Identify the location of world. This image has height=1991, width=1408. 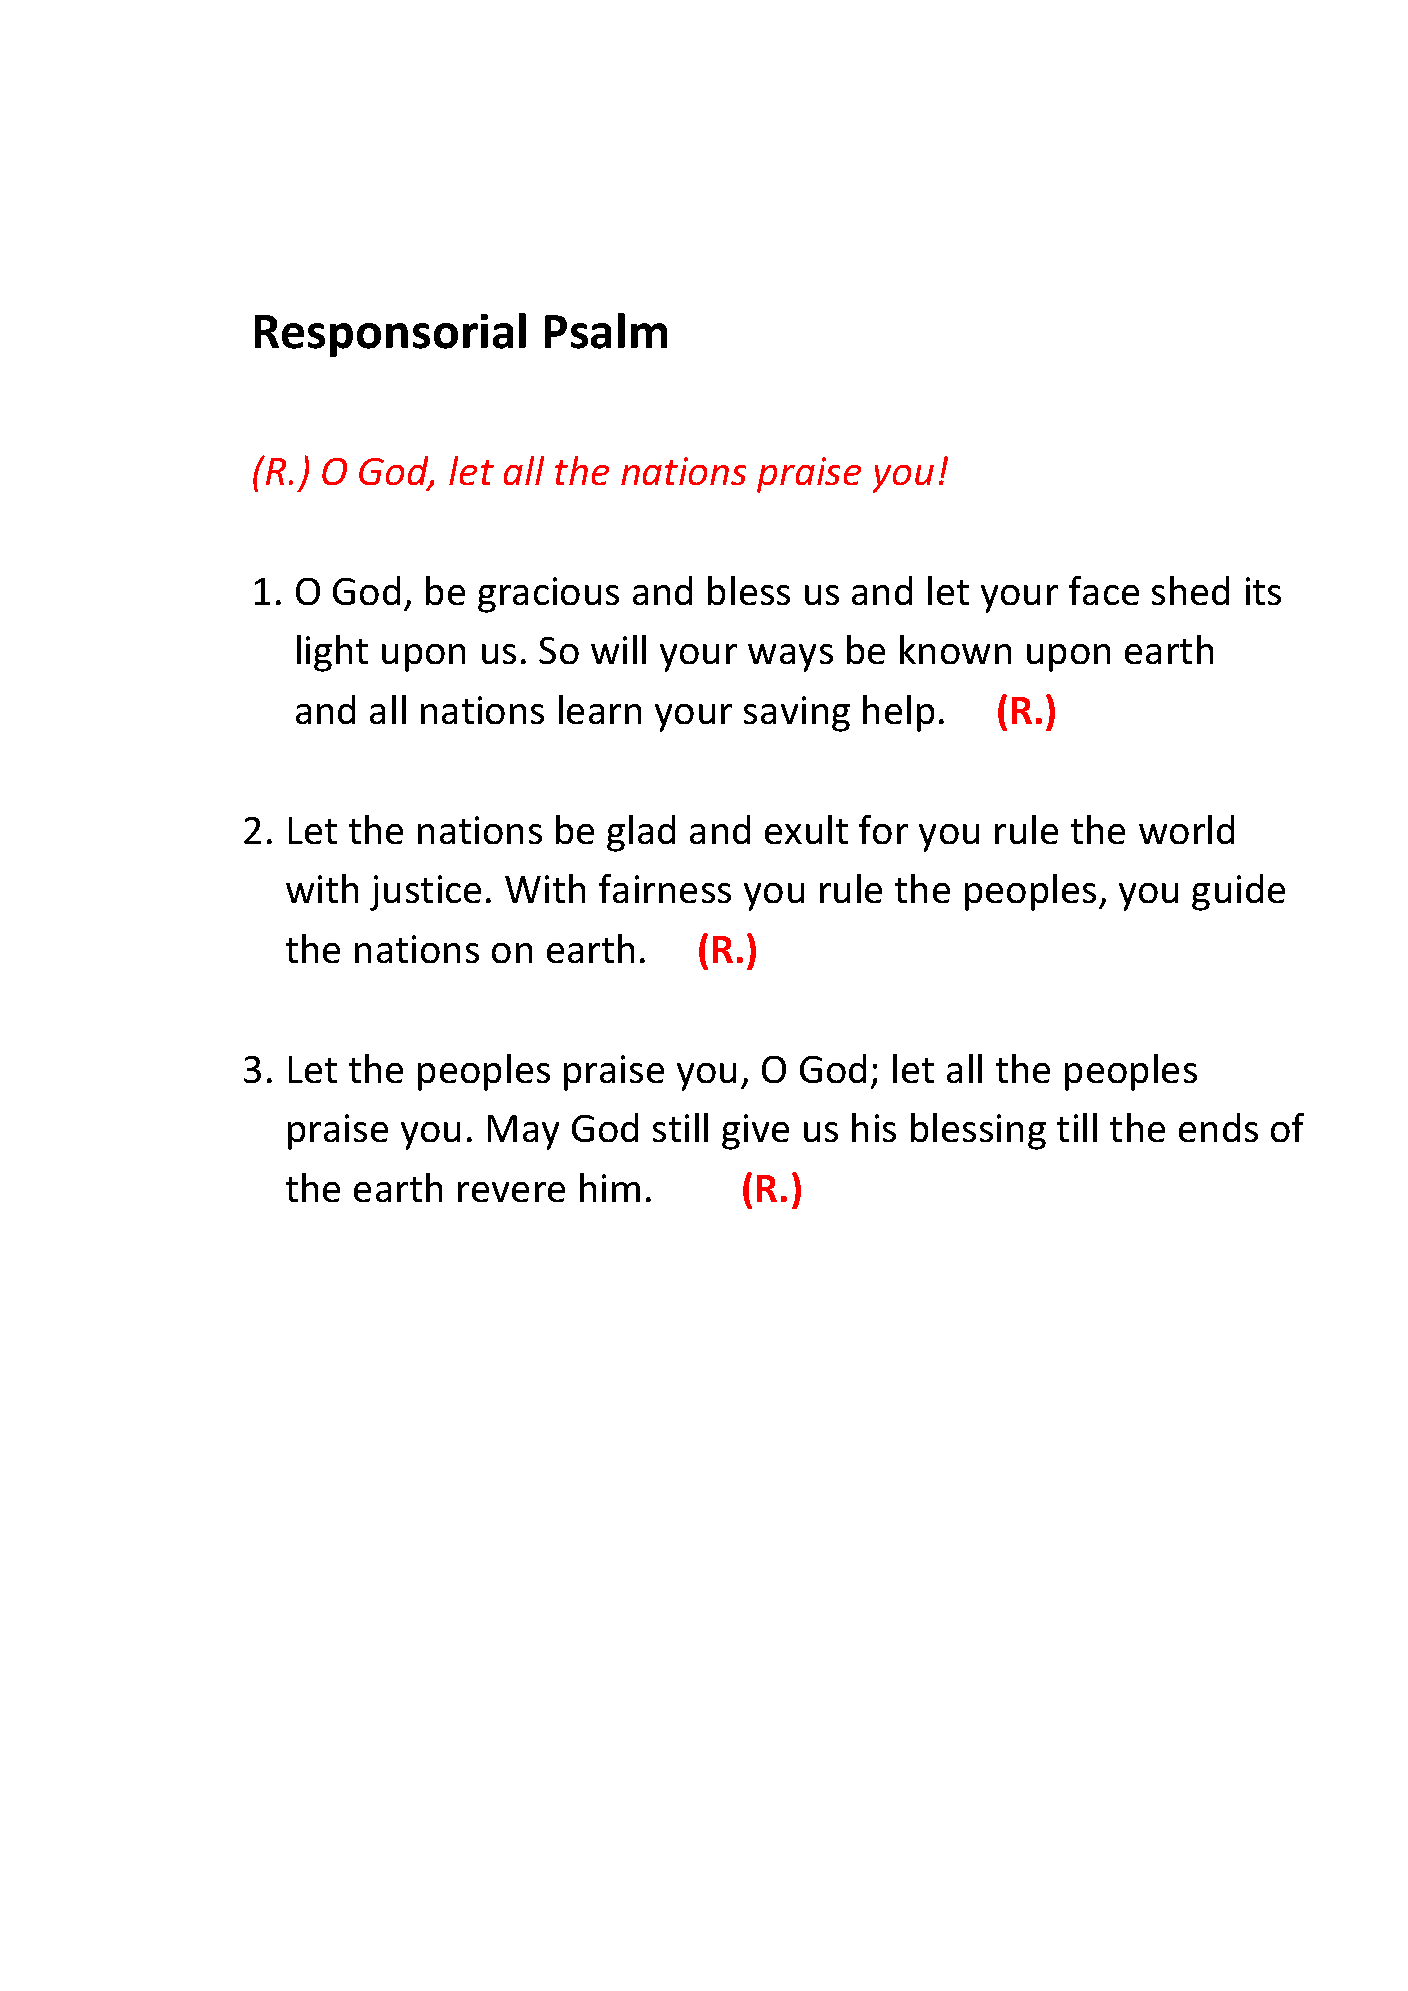
(1186, 829).
